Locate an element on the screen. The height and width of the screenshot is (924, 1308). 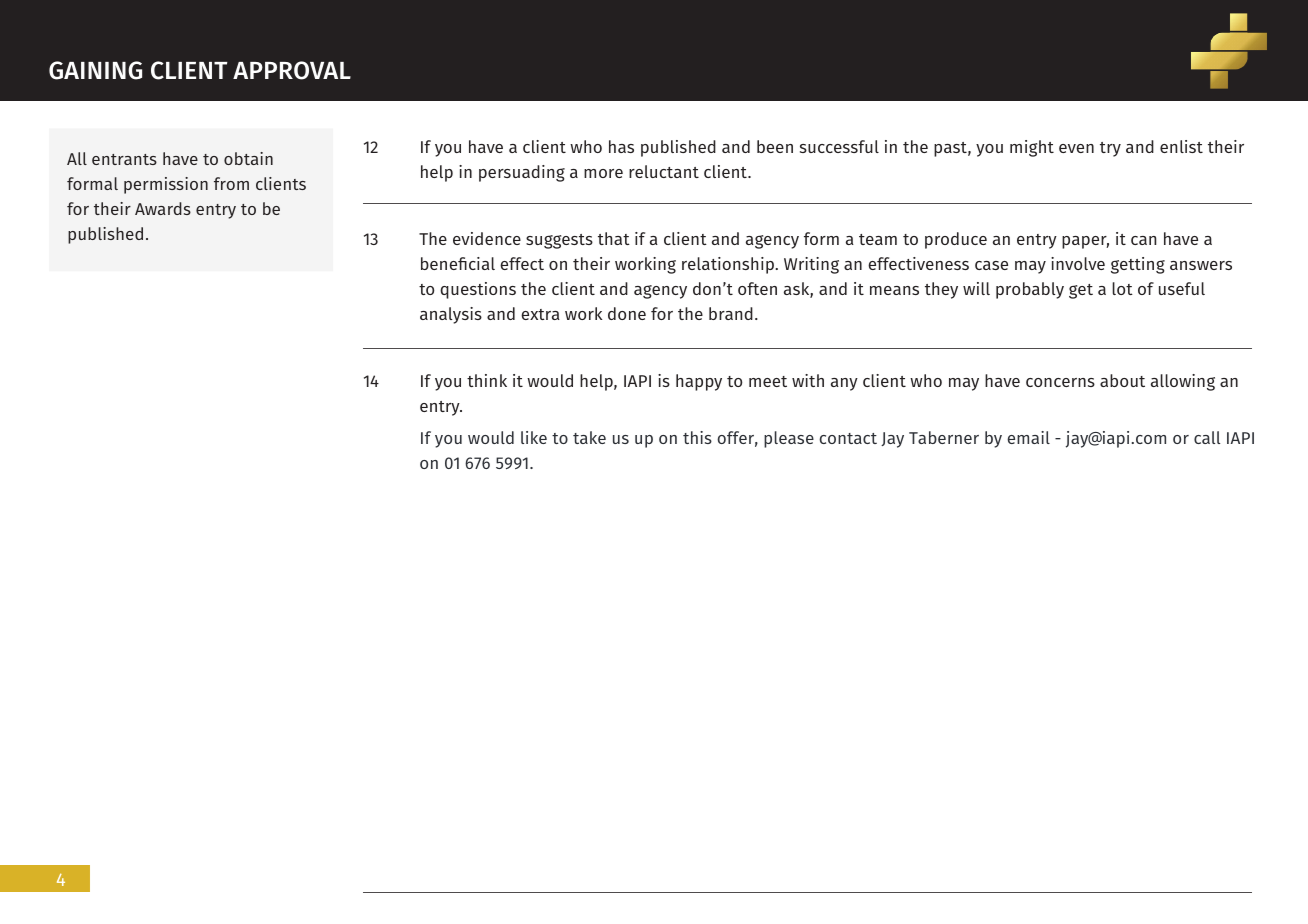
more is located at coordinates (603, 173).
